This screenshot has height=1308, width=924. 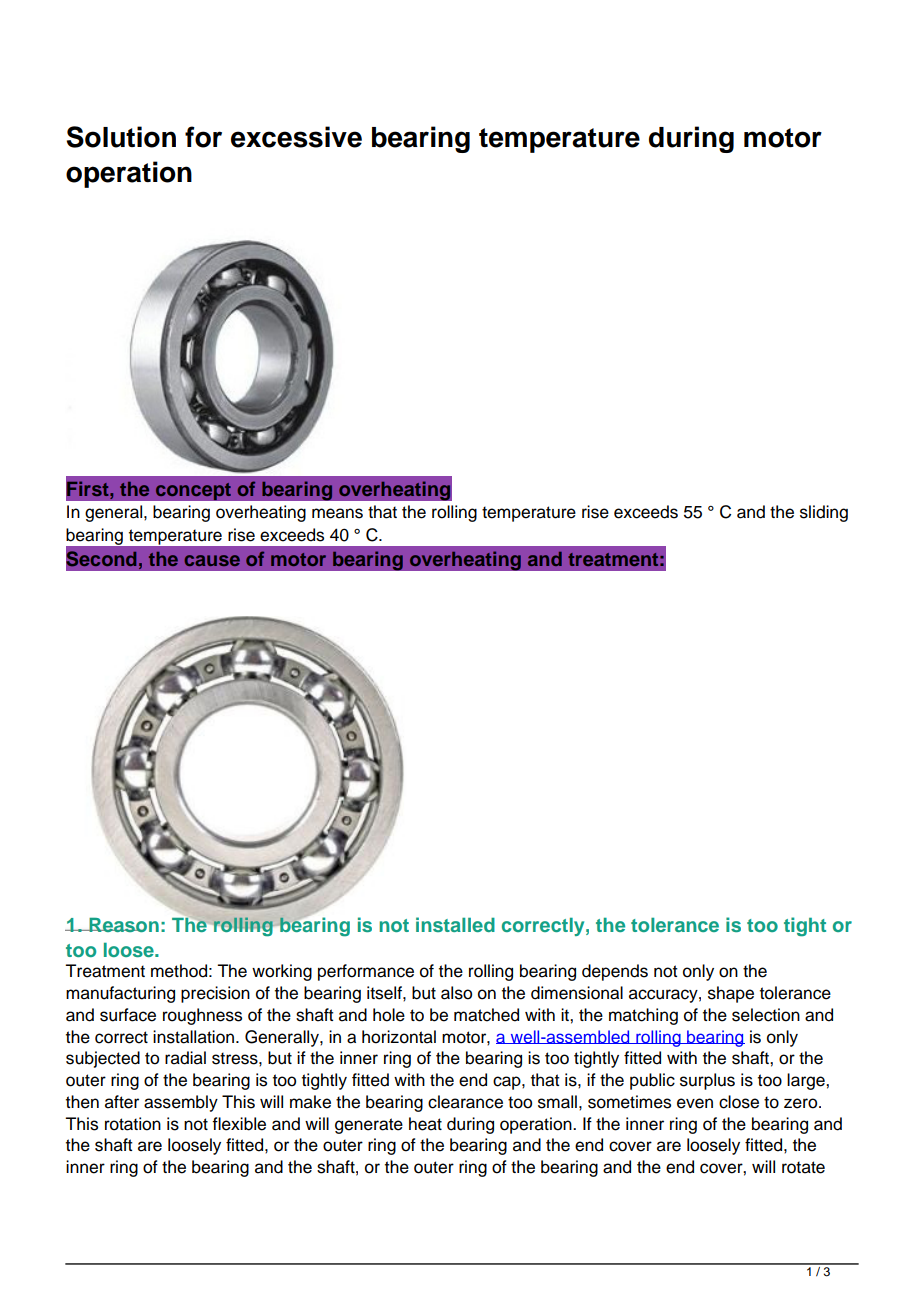 I want to click on cause, so click(x=212, y=560).
